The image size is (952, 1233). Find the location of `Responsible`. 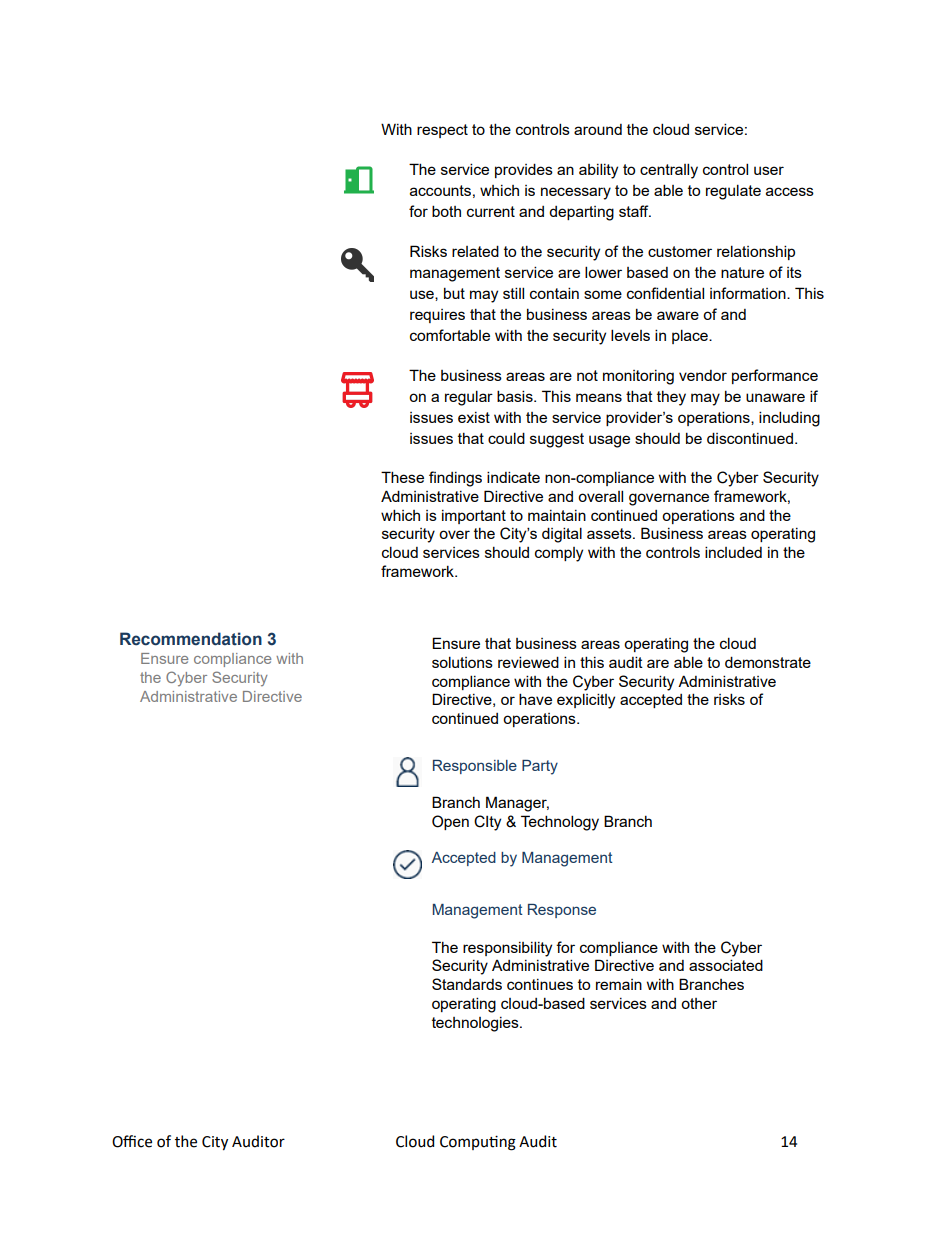

Responsible is located at coordinates (475, 767).
